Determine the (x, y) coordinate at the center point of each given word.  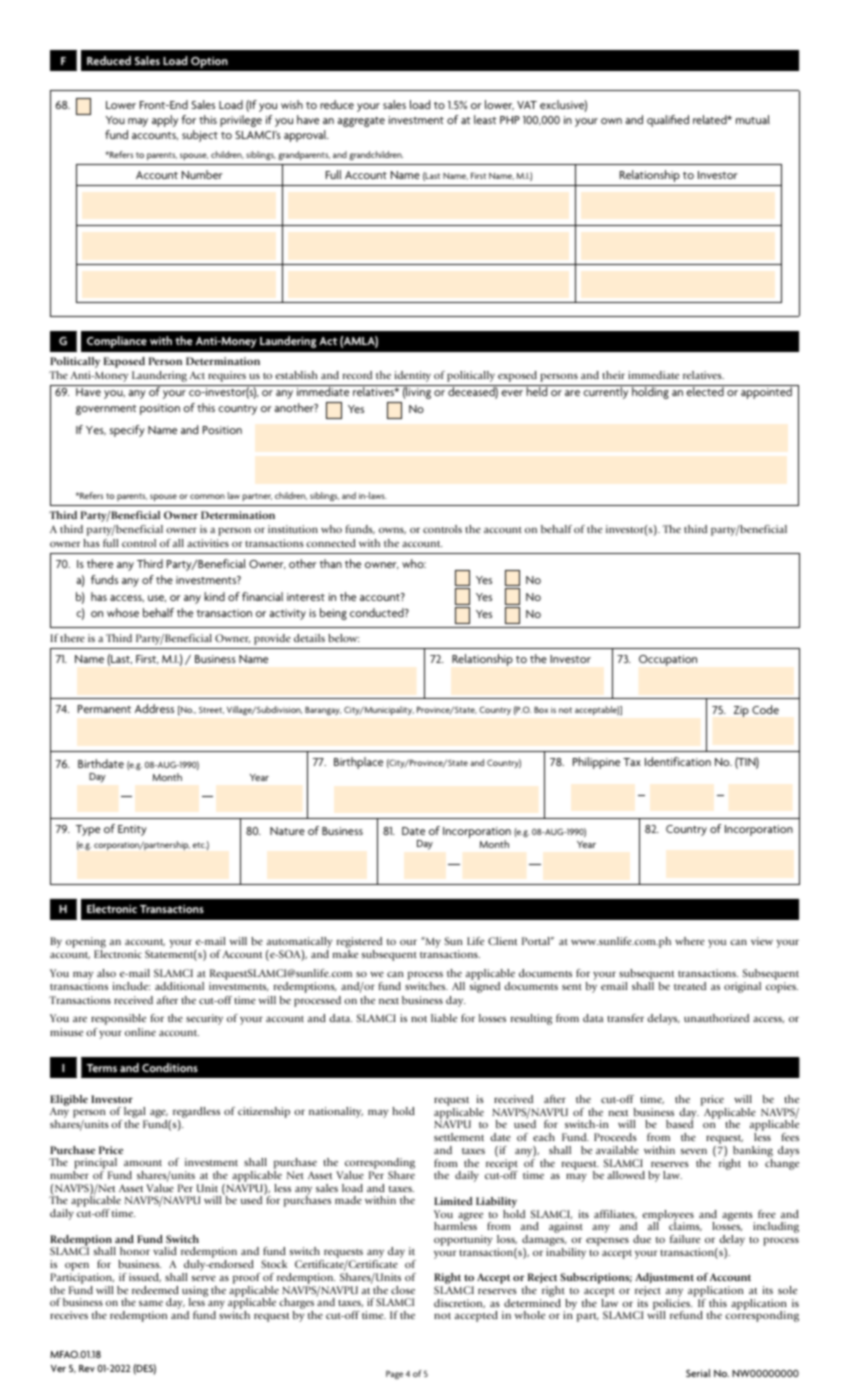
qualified (668, 121)
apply (165, 121)
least (485, 119)
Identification (678, 761)
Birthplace (358, 763)
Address (154, 708)
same (151, 1303)
